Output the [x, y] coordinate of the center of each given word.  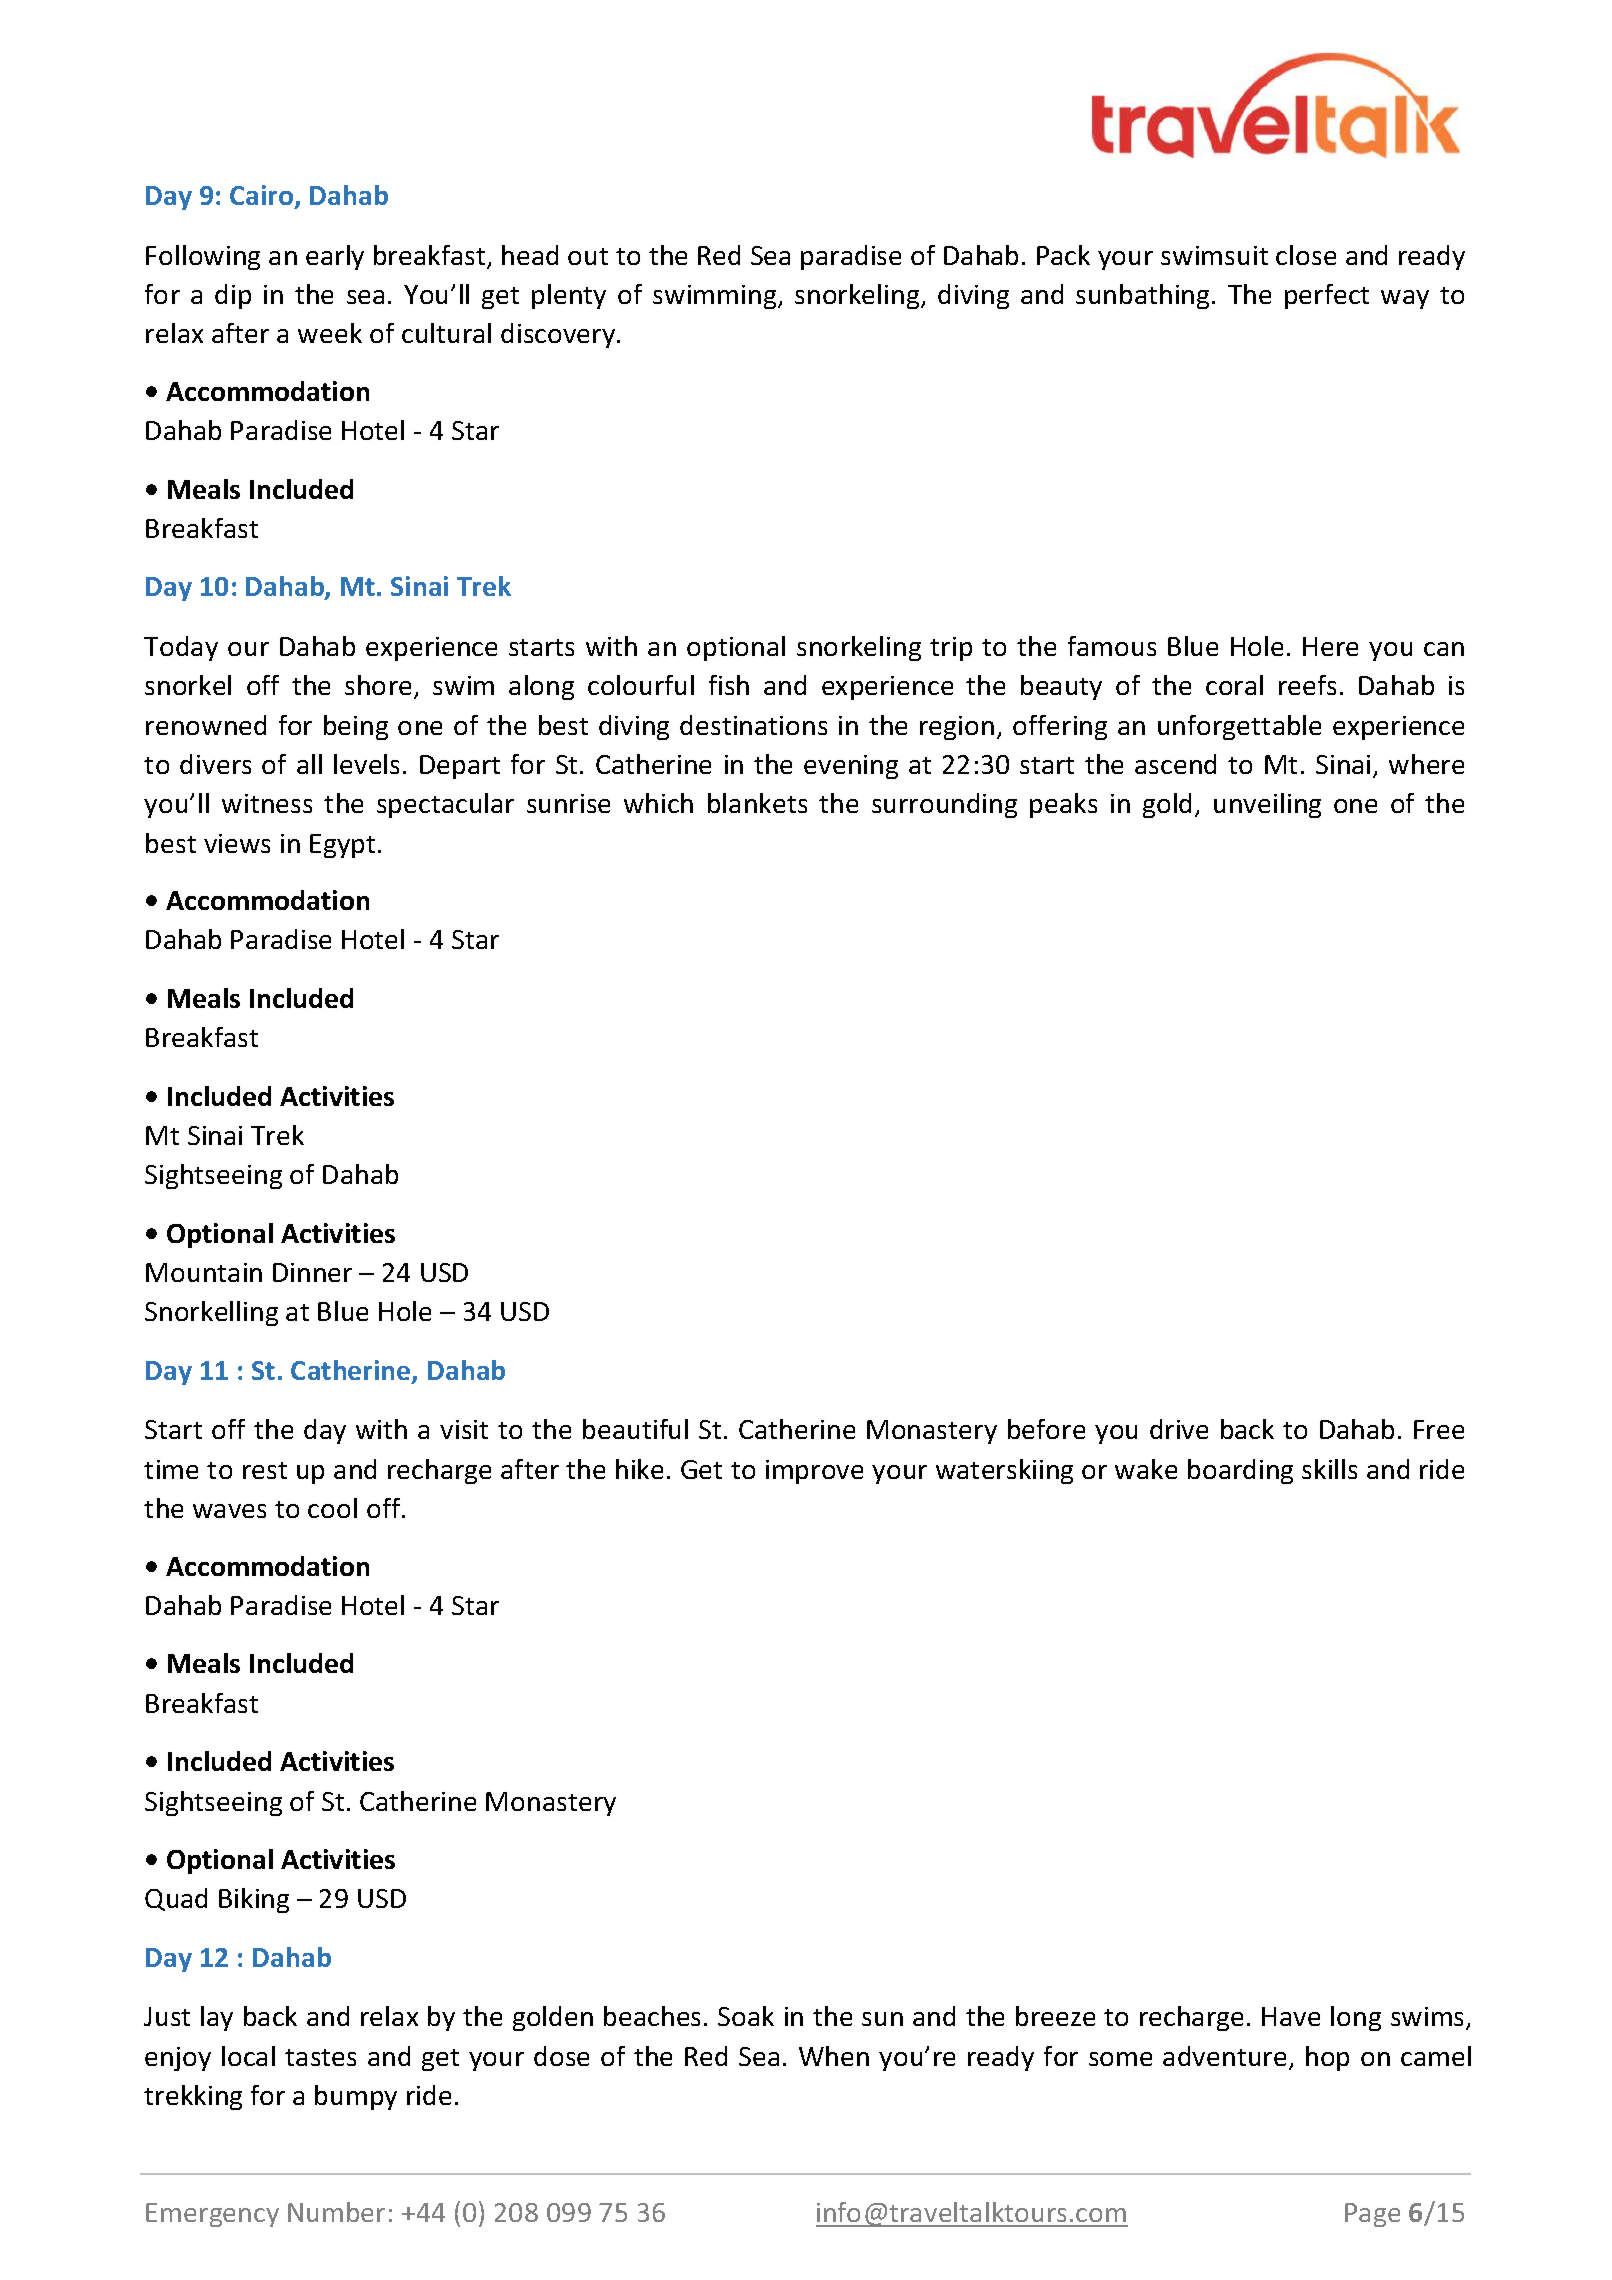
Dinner [312, 1272]
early [335, 257]
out [588, 256]
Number [336, 2212]
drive [1179, 1429]
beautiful [635, 1429]
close [1306, 255]
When [834, 2056]
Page [1372, 2215]
